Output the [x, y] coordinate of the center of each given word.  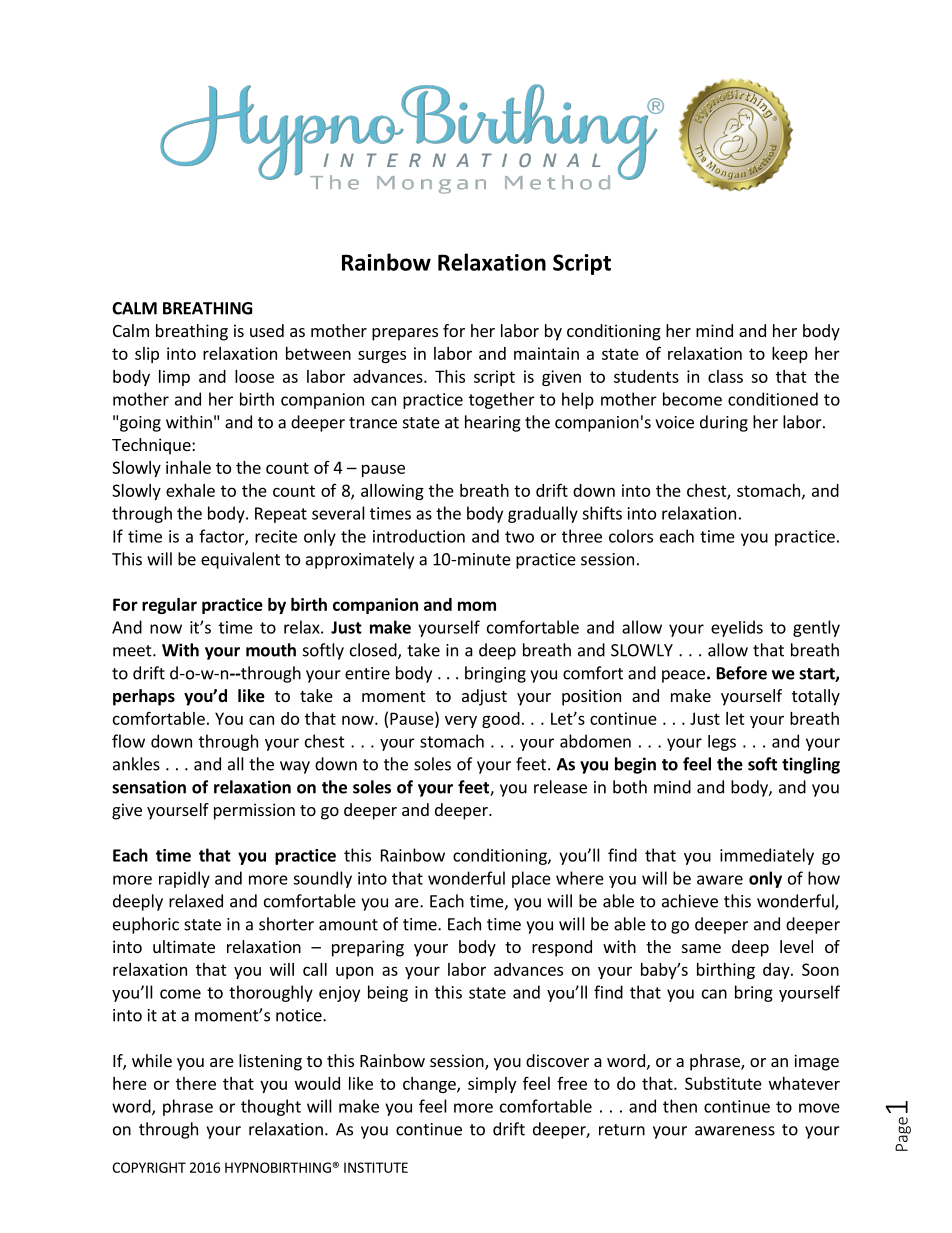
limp [174, 378]
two [519, 537]
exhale [190, 490]
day [777, 971]
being [388, 993]
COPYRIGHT [149, 1167]
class [725, 376]
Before [742, 673]
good [501, 720]
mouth [271, 650]
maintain [546, 353]
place [531, 879]
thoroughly [271, 993]
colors [631, 536]
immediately [767, 856]
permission [254, 811]
